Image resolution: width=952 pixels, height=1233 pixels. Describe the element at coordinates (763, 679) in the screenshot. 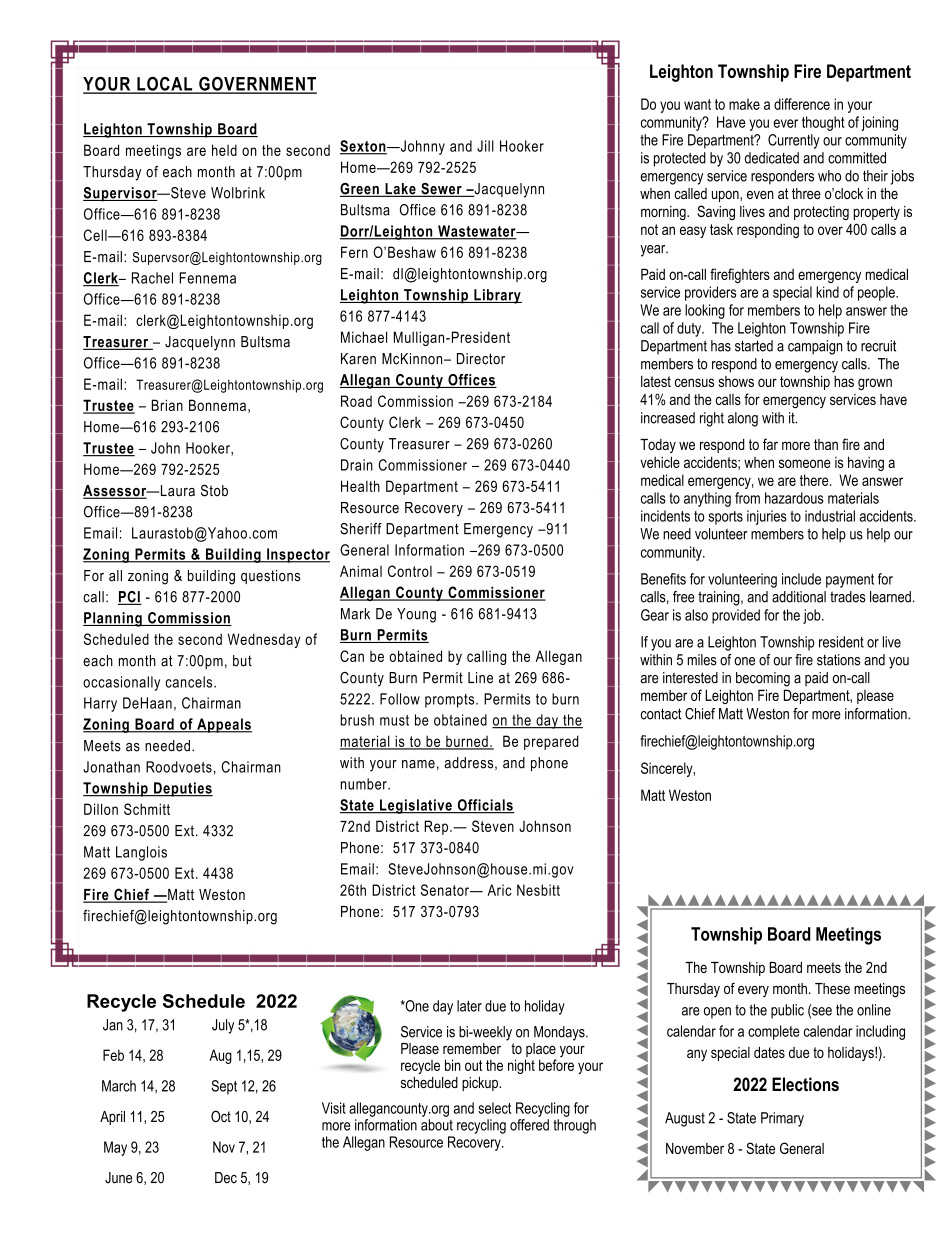

I see `becoming` at that location.
